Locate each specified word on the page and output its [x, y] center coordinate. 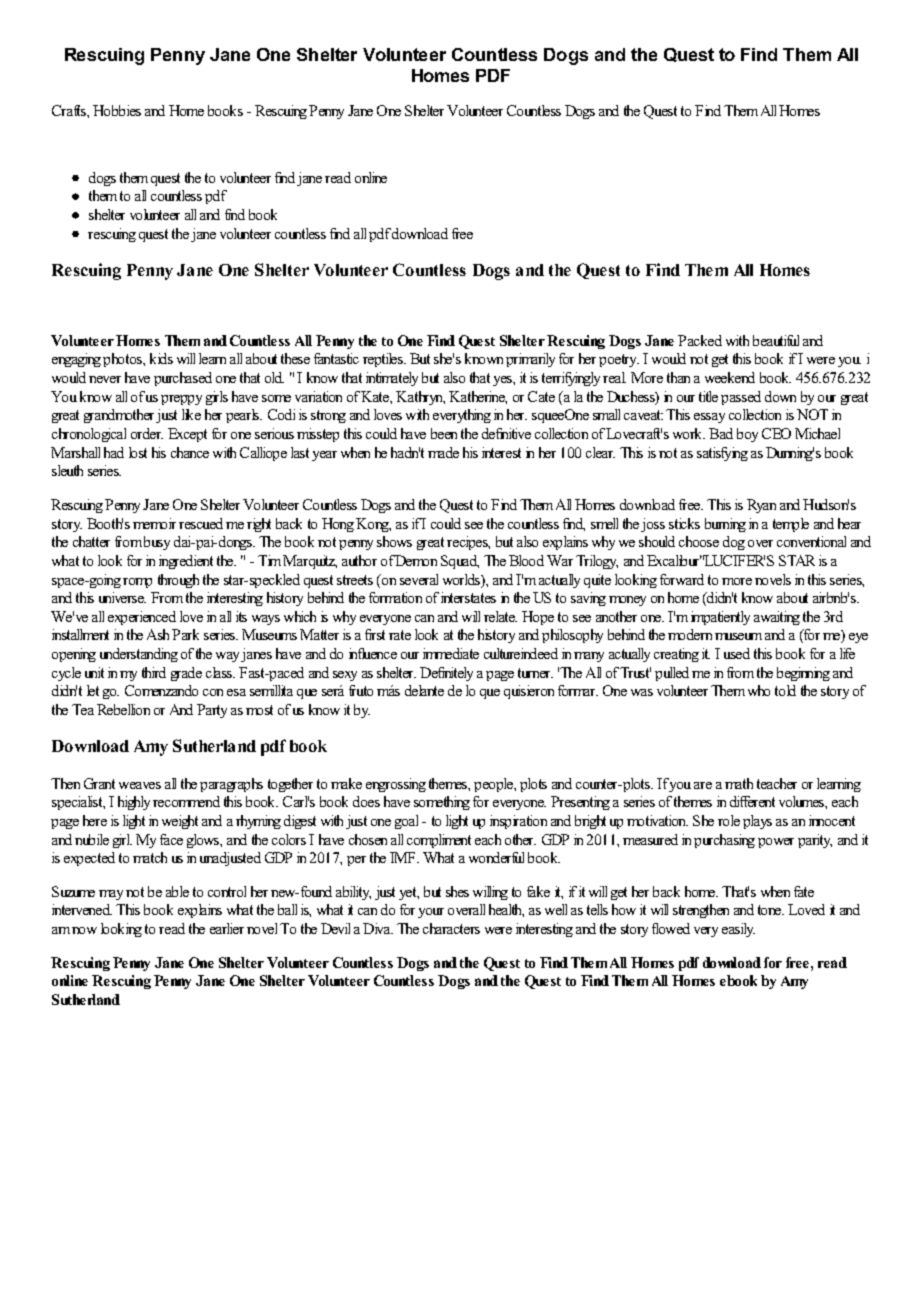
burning [725, 525]
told [785, 690]
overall [466, 909]
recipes [468, 543]
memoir [154, 523]
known [484, 358]
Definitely [446, 674]
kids [161, 358]
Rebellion [123, 709]
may [111, 895]
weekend [730, 377]
